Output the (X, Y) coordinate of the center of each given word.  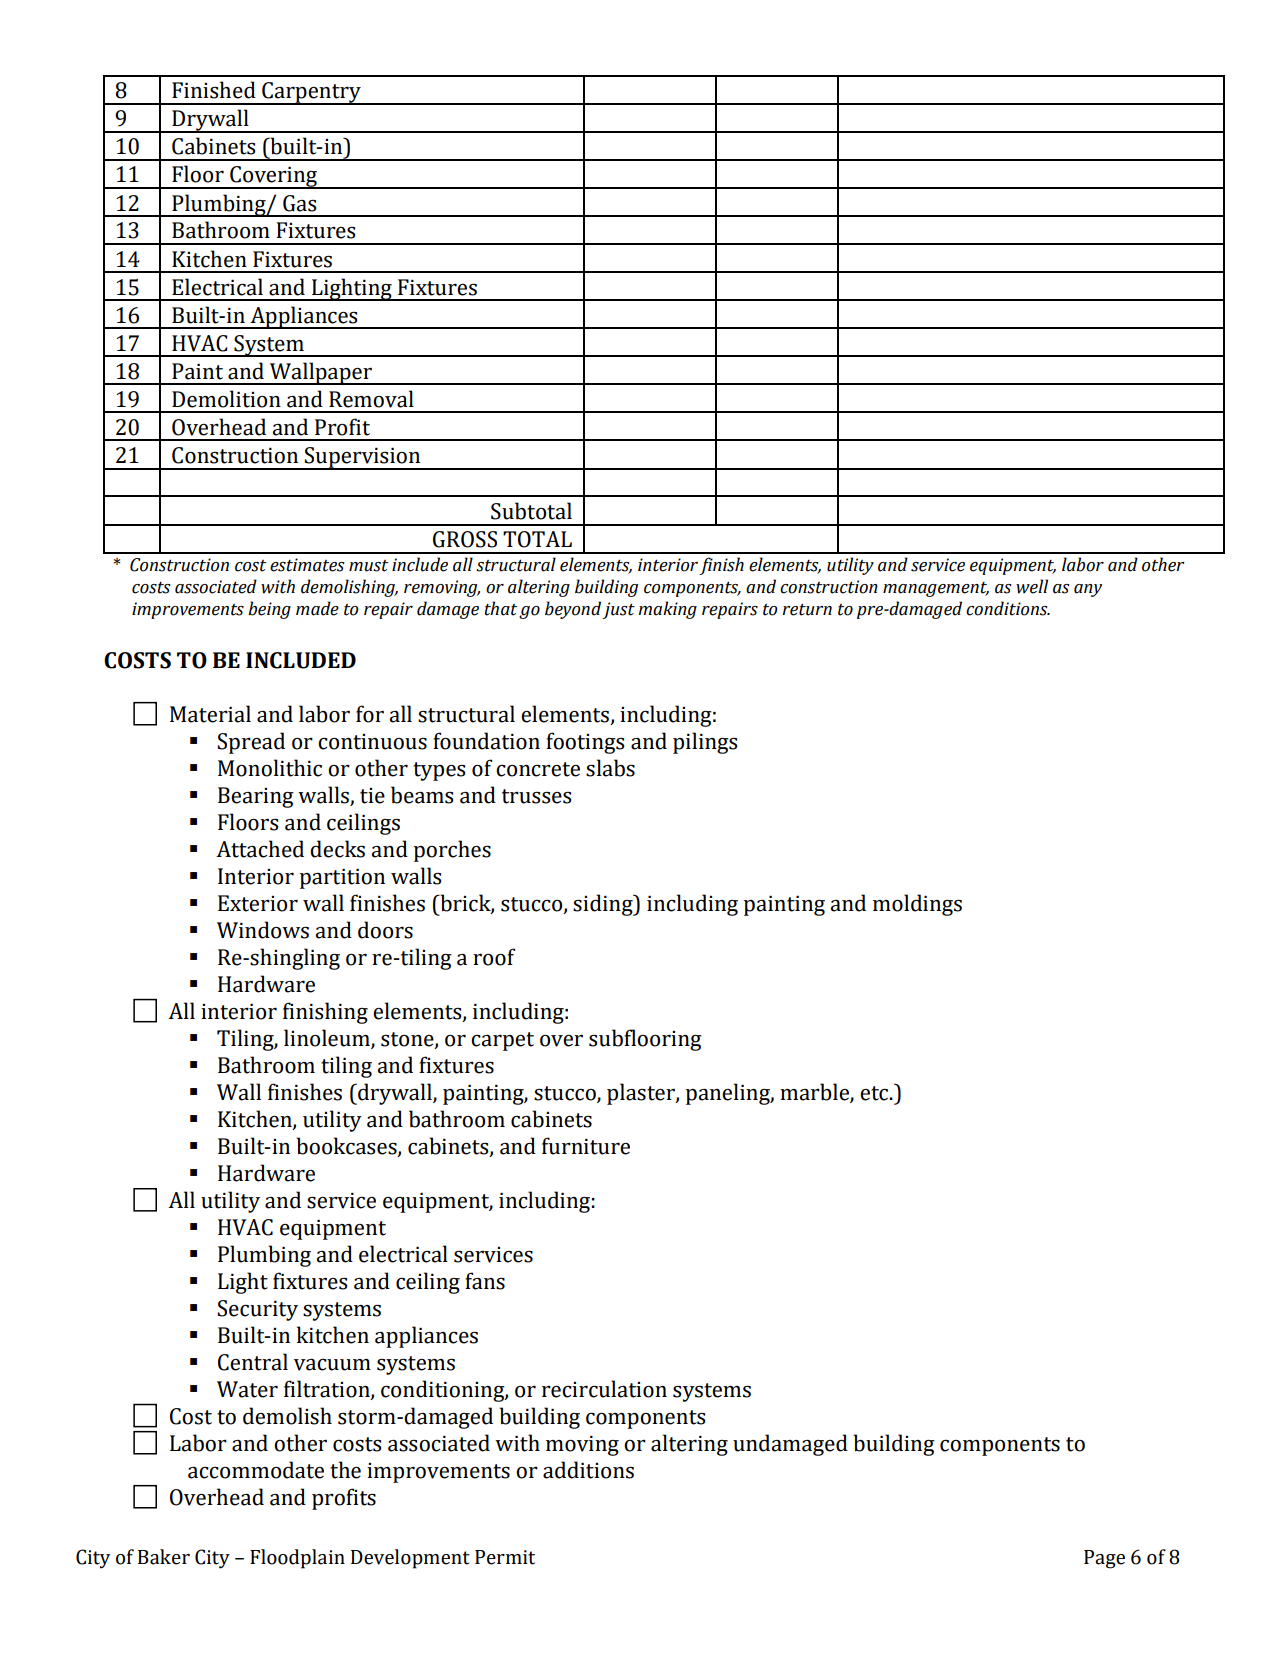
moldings (917, 905)
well (1032, 586)
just (618, 610)
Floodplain (297, 1559)
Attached (260, 849)
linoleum (328, 1039)
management (936, 589)
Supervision (363, 458)
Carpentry (311, 93)
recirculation (604, 1389)
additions (588, 1470)
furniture (586, 1146)
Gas (299, 203)
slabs (610, 768)
